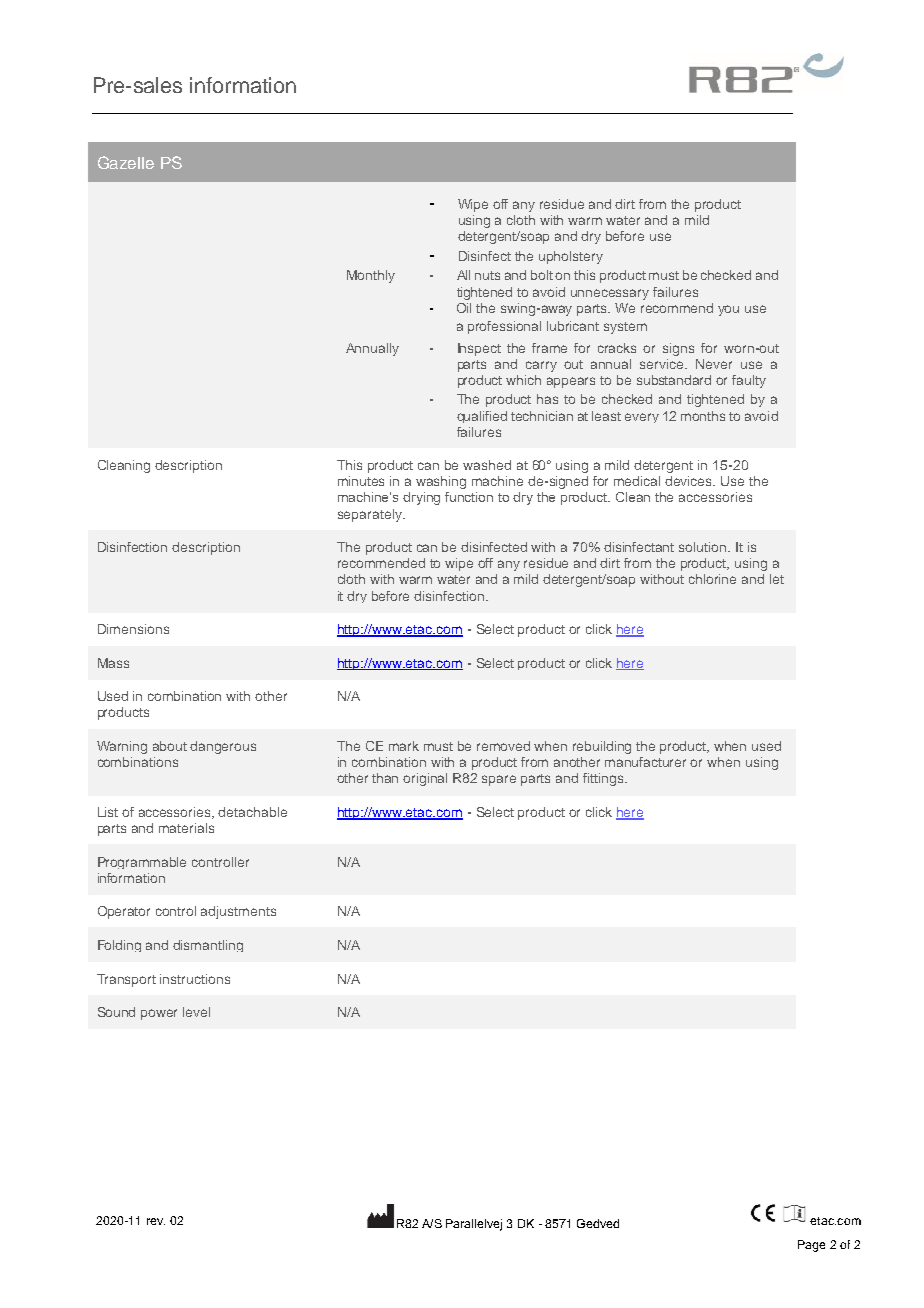  I want to click on Monthly, so click(371, 276).
